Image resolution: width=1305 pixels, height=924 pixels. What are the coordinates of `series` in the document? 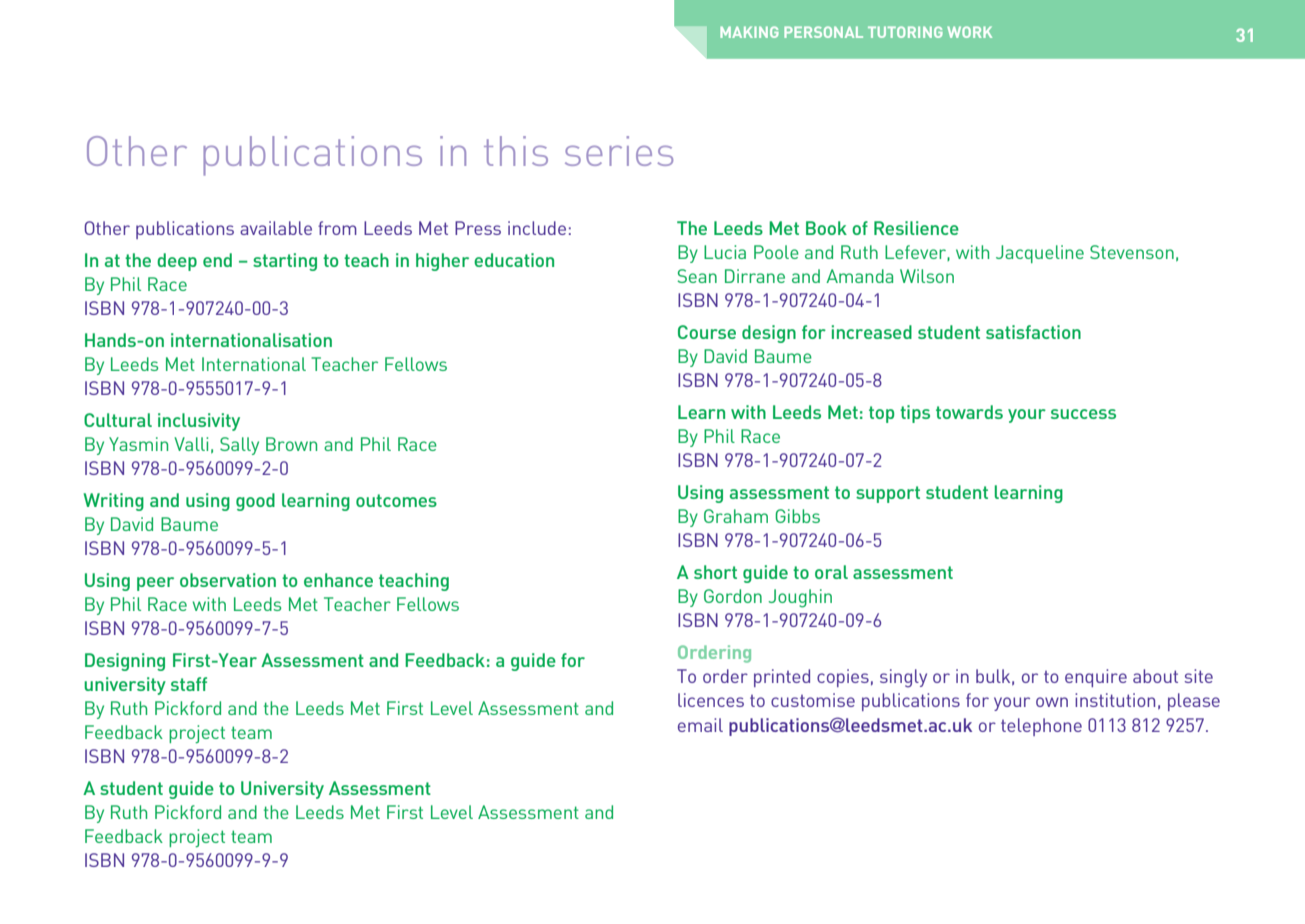 It's located at (619, 151).
